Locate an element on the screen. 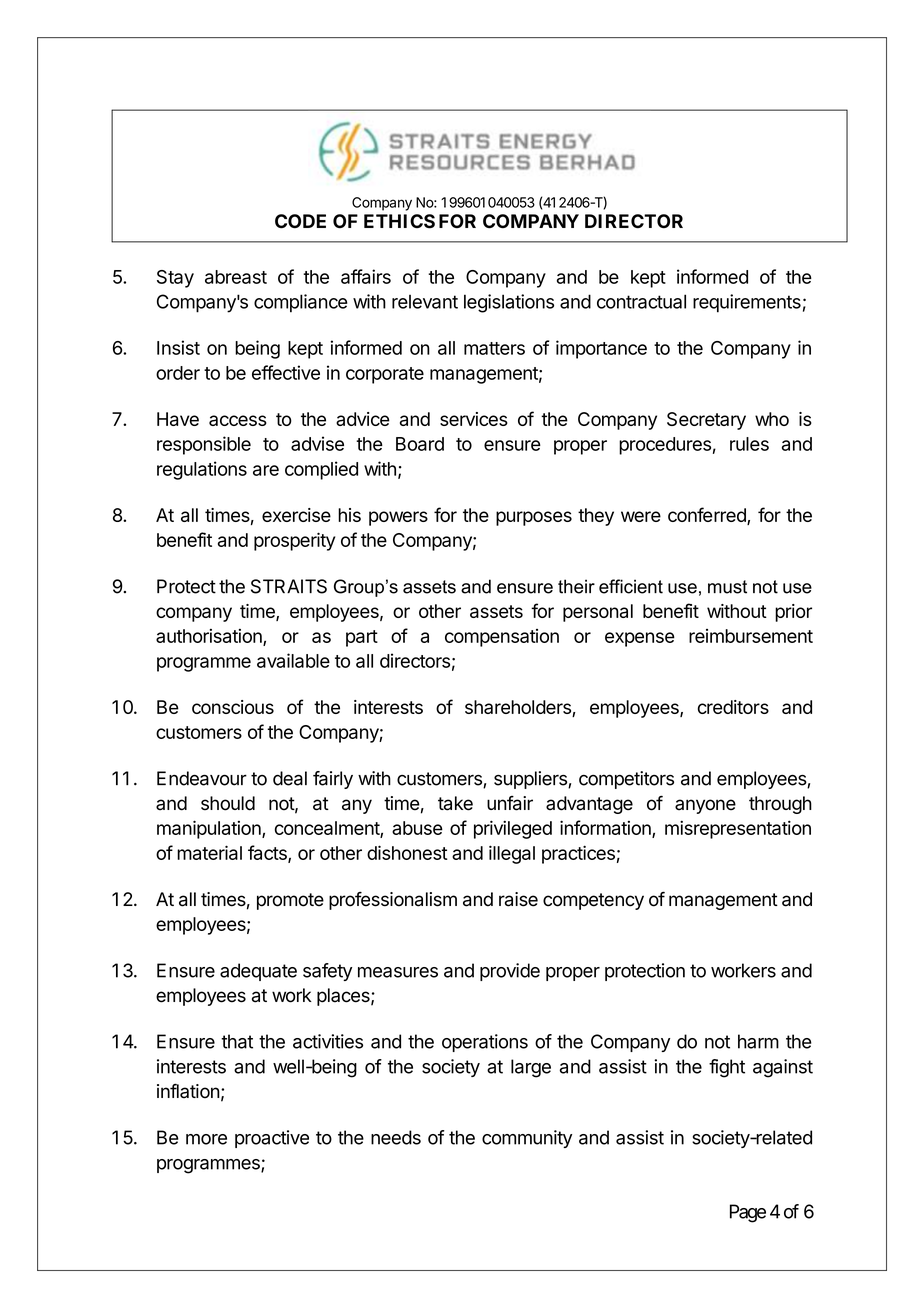 This screenshot has width=924, height=1308. creditors is located at coordinates (733, 707).
